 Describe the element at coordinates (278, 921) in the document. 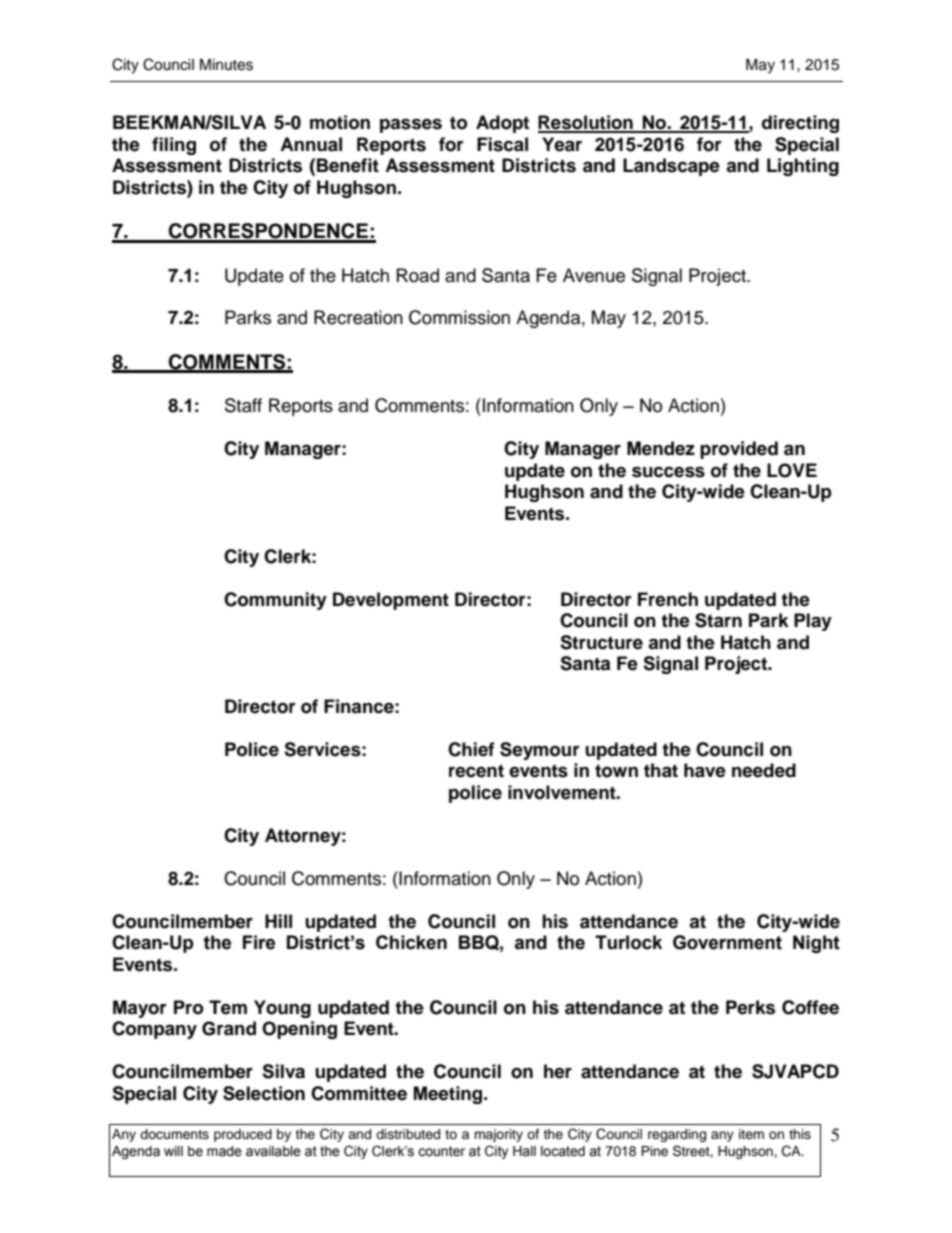

I see `Hill` at that location.
